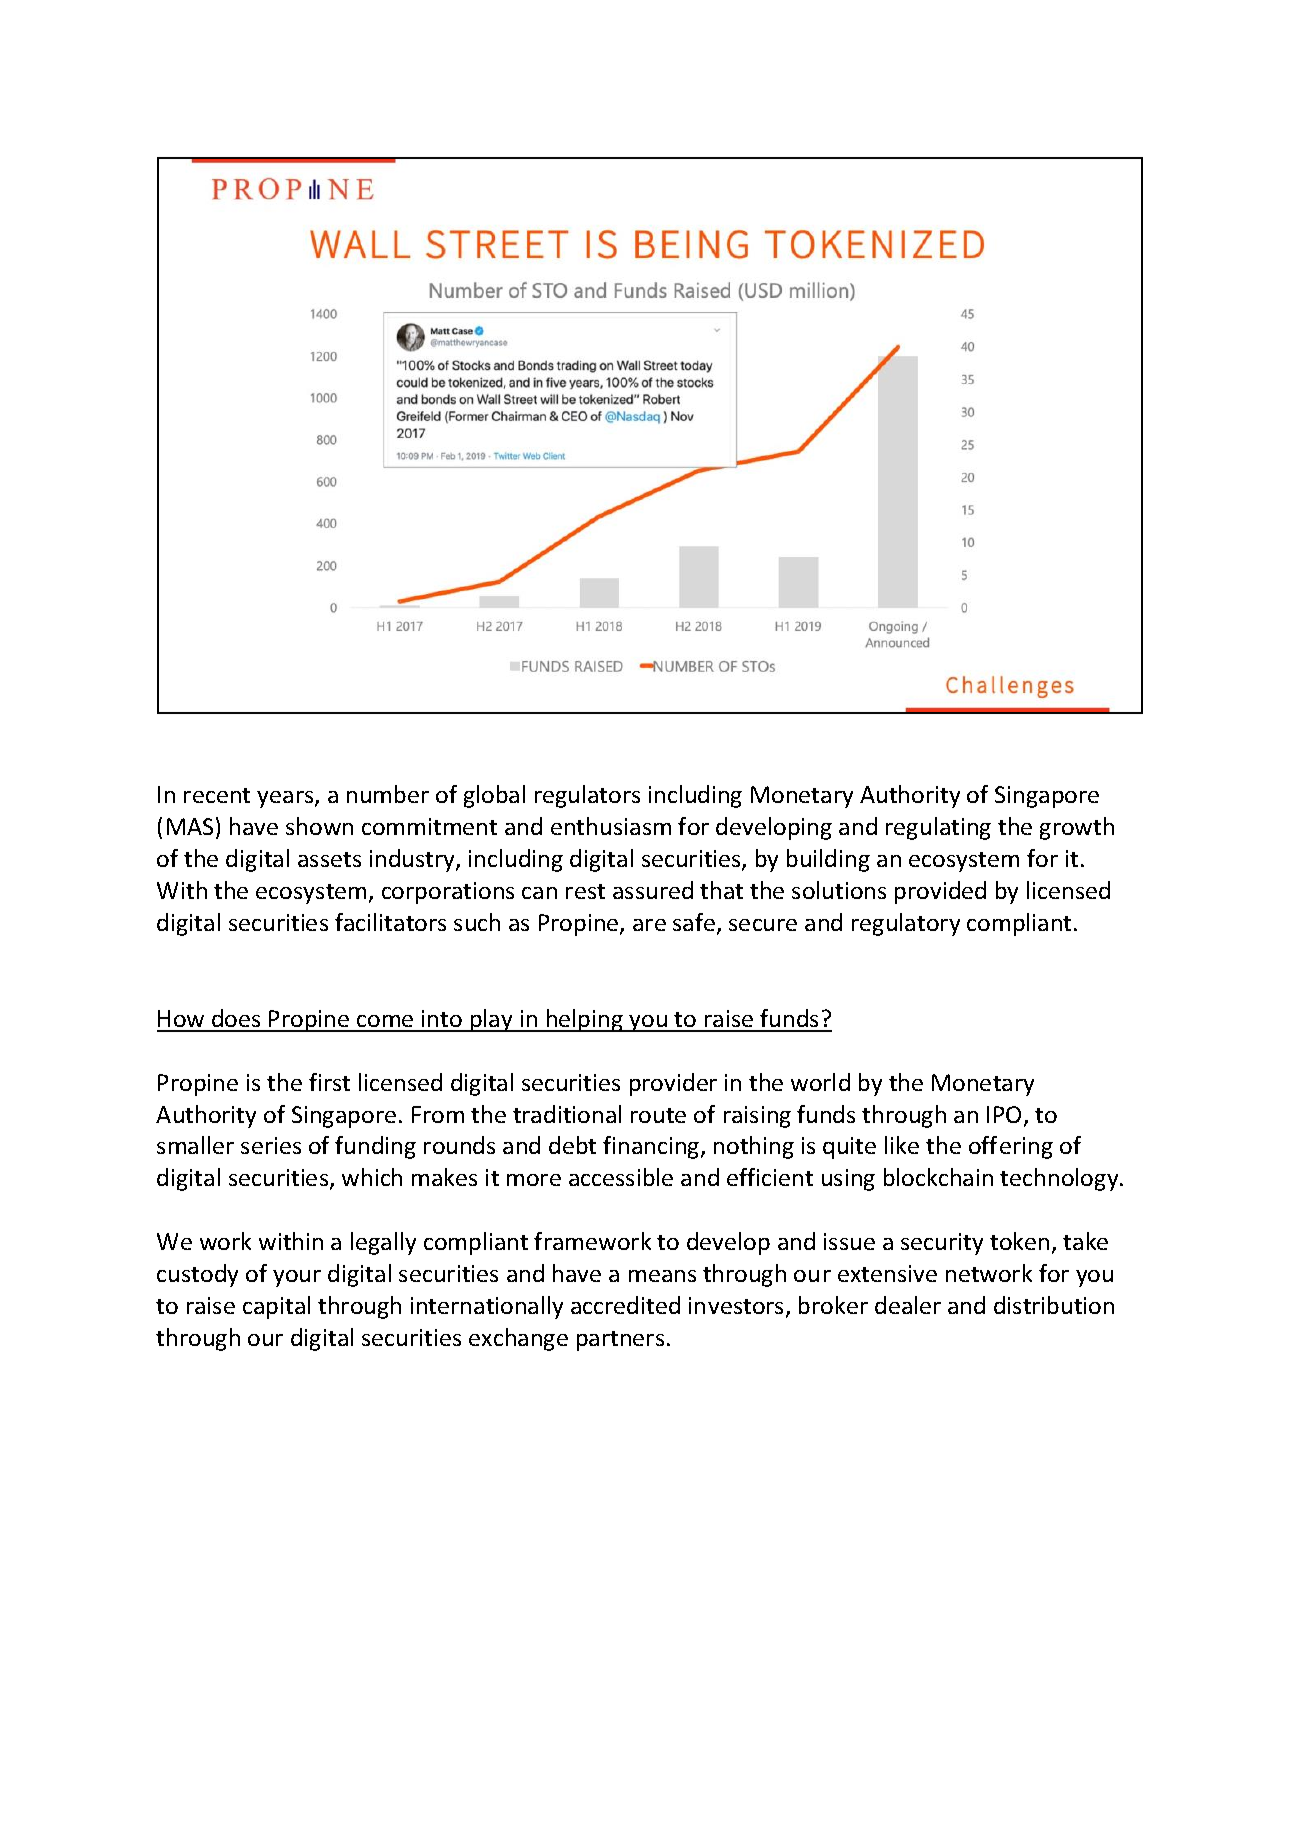  I want to click on first, so click(329, 1082).
